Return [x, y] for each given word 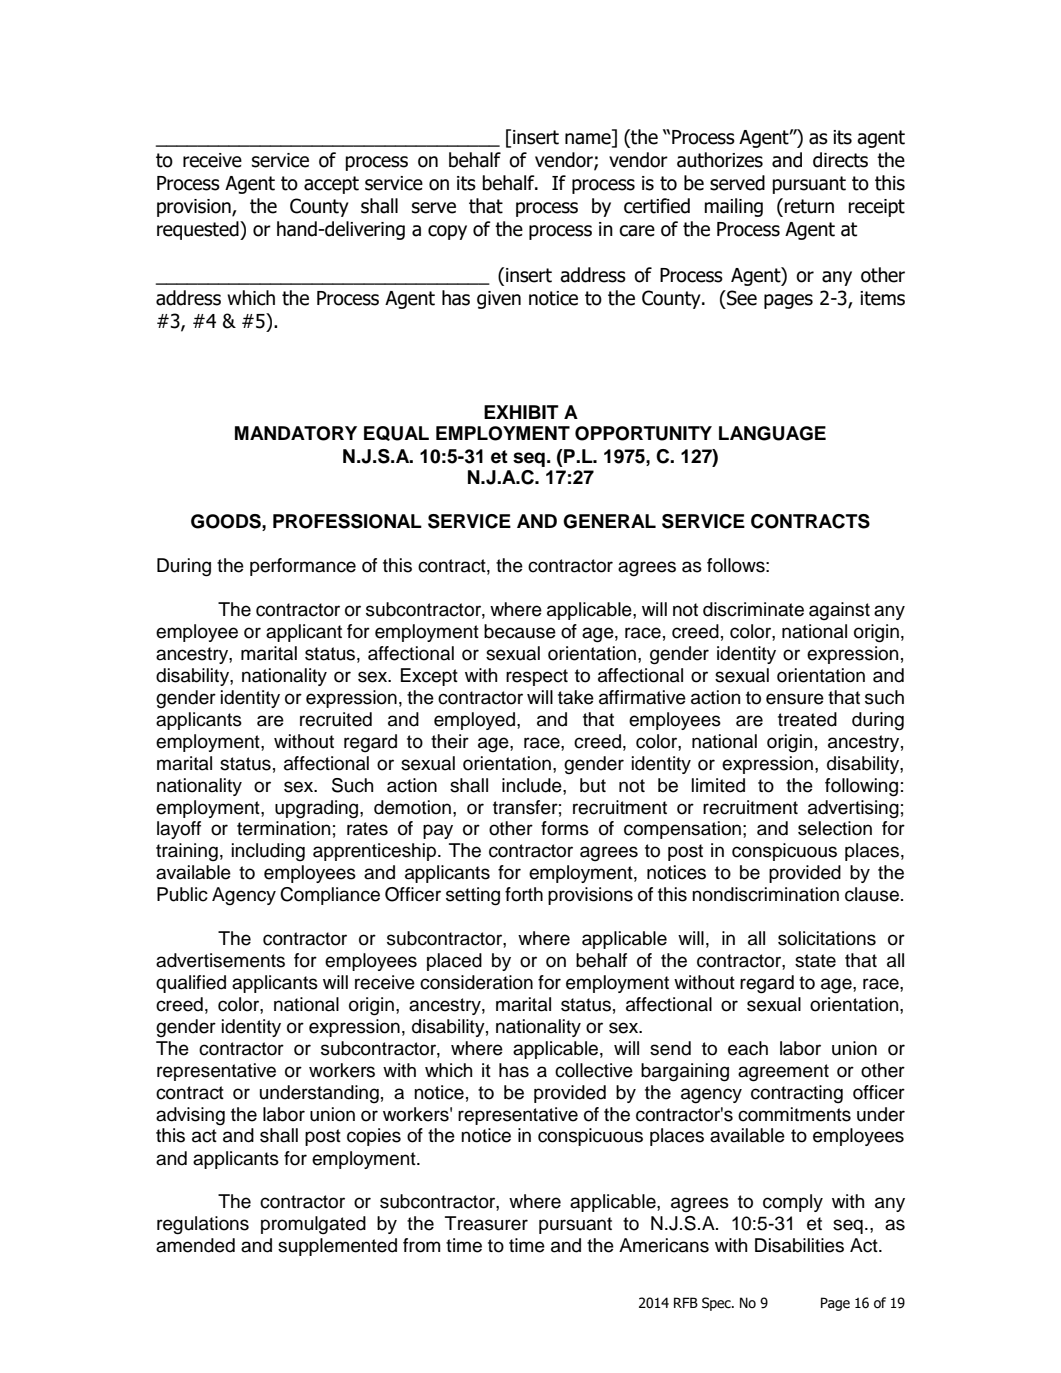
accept [331, 185]
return [809, 206]
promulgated [313, 1225]
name [589, 140]
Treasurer [486, 1223]
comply [793, 1203]
